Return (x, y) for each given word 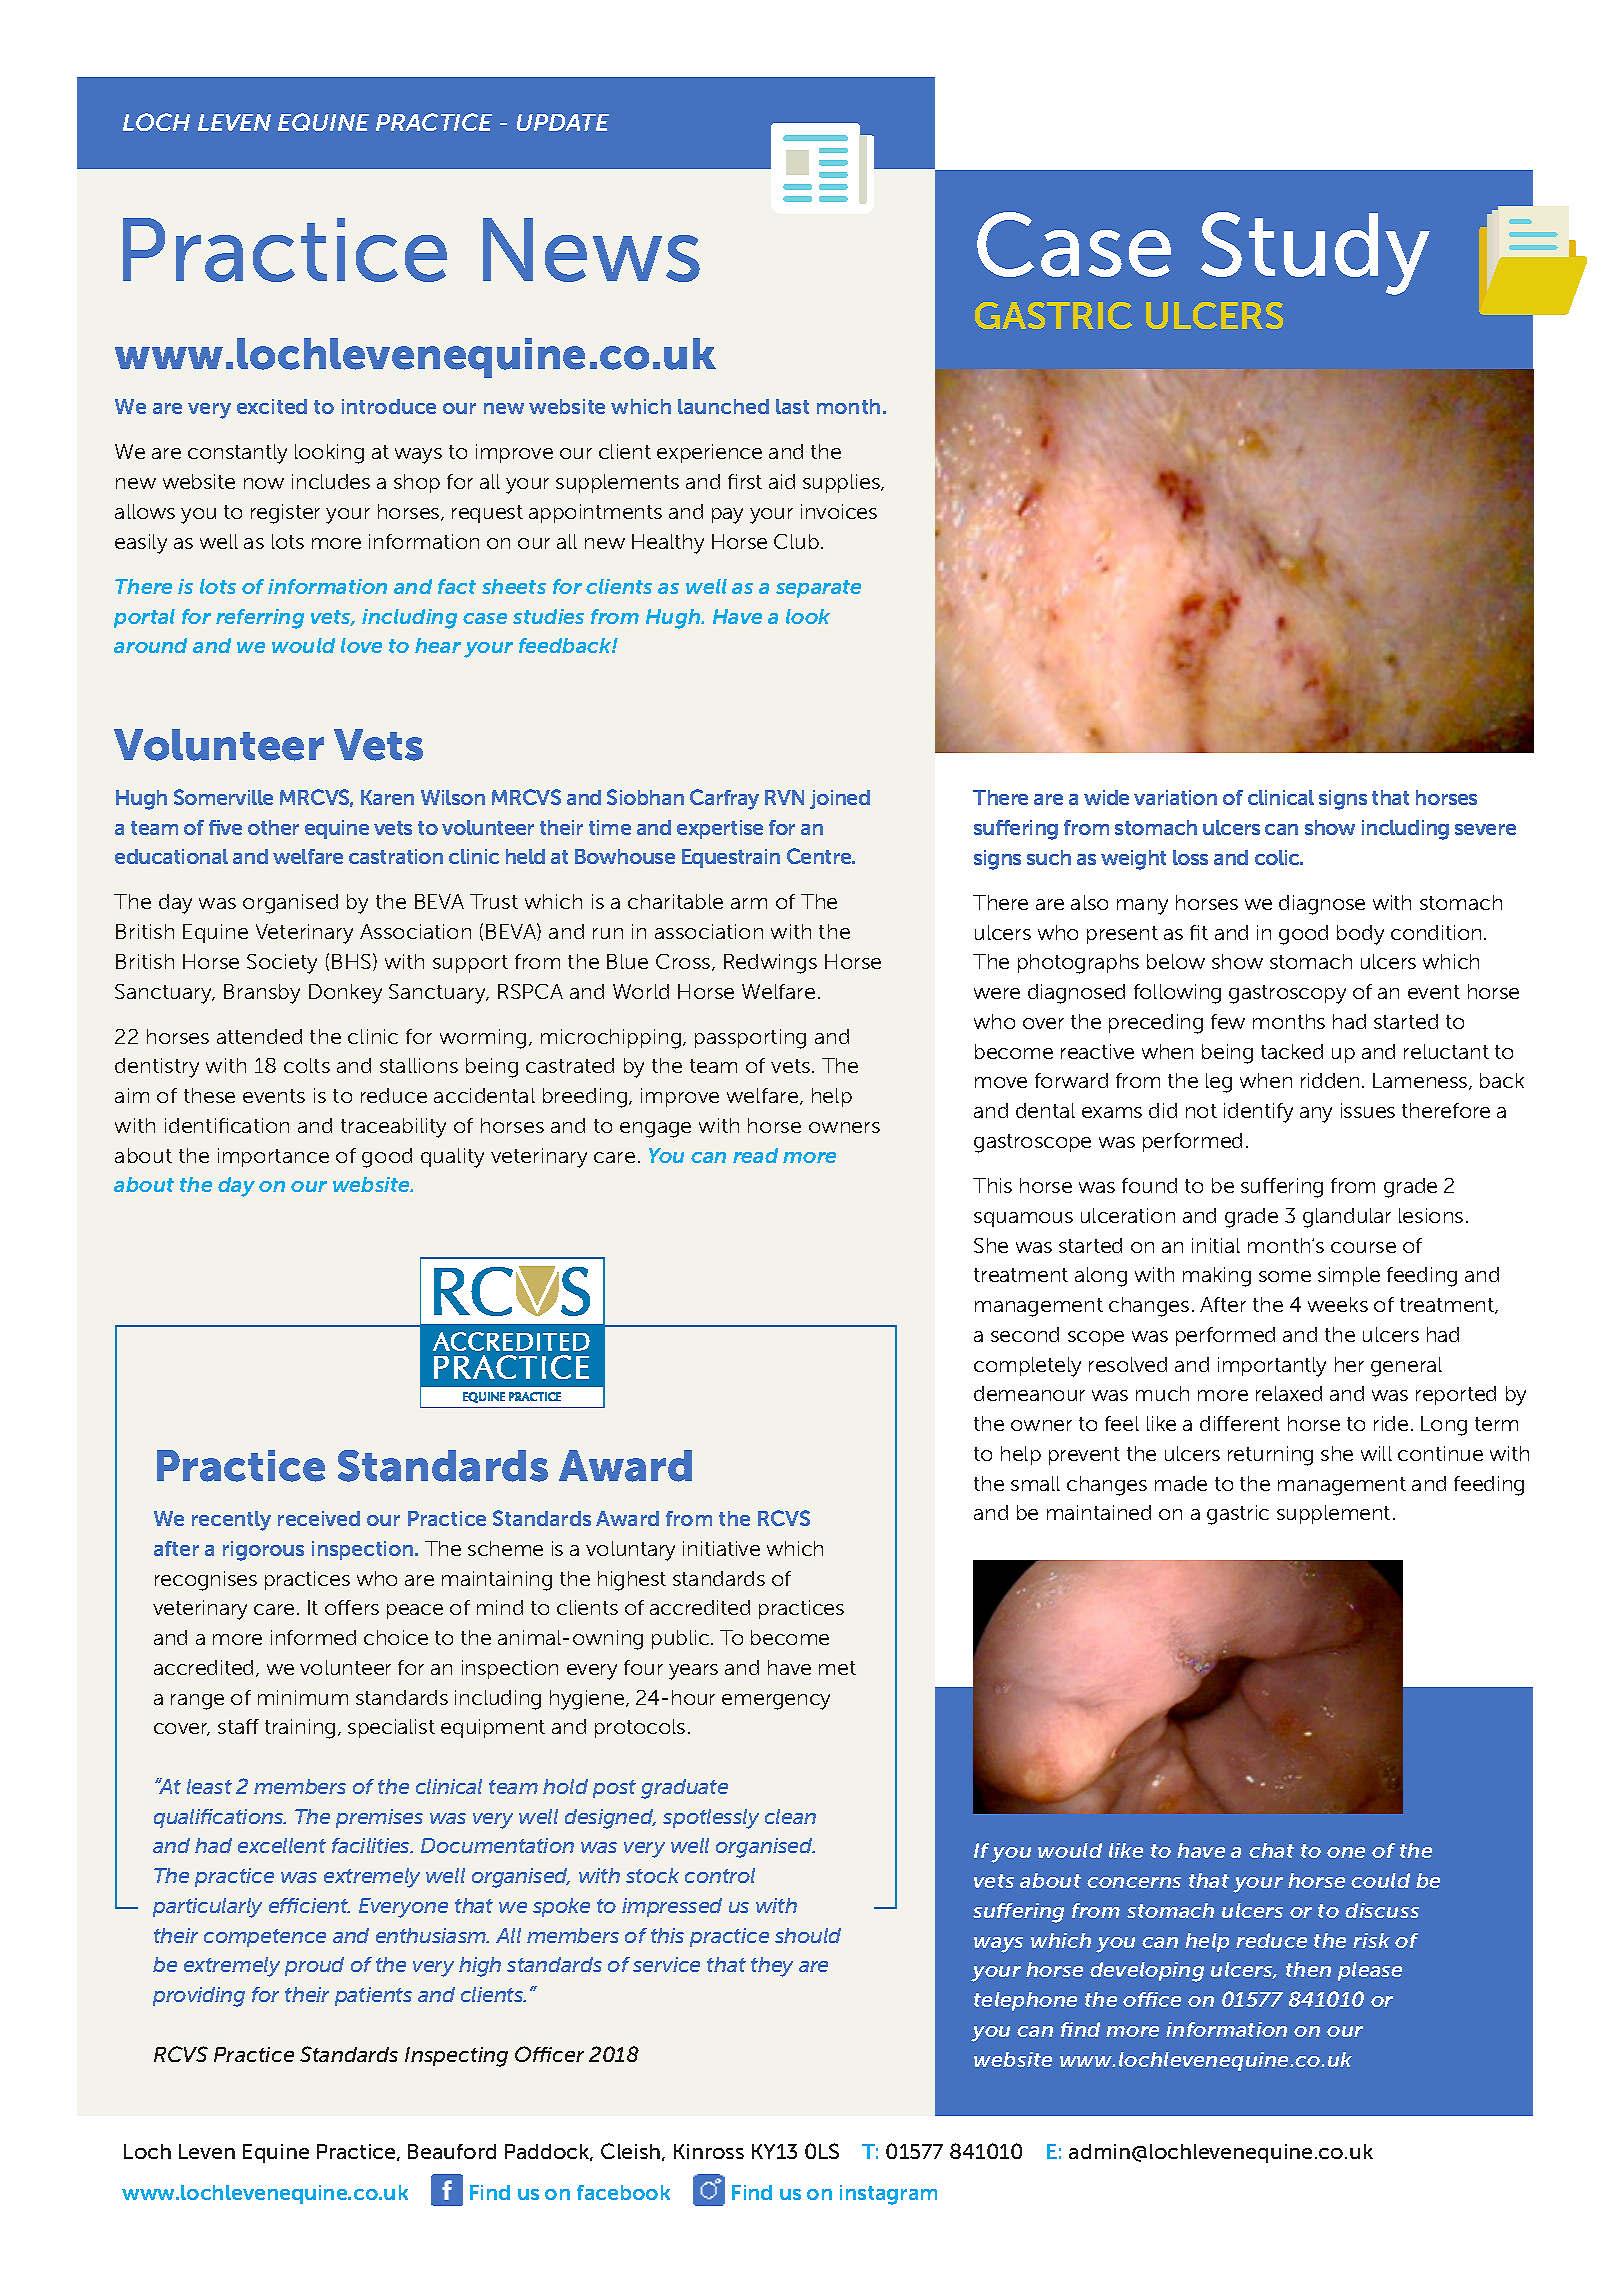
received (319, 1518)
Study (1315, 253)
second (1025, 1334)
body (1360, 935)
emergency (776, 1702)
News (591, 250)
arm (749, 903)
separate (818, 589)
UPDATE (563, 122)
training (300, 1729)
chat (1271, 1850)
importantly (1272, 1367)
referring (260, 619)
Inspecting (456, 2057)
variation (1175, 797)
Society (282, 964)
